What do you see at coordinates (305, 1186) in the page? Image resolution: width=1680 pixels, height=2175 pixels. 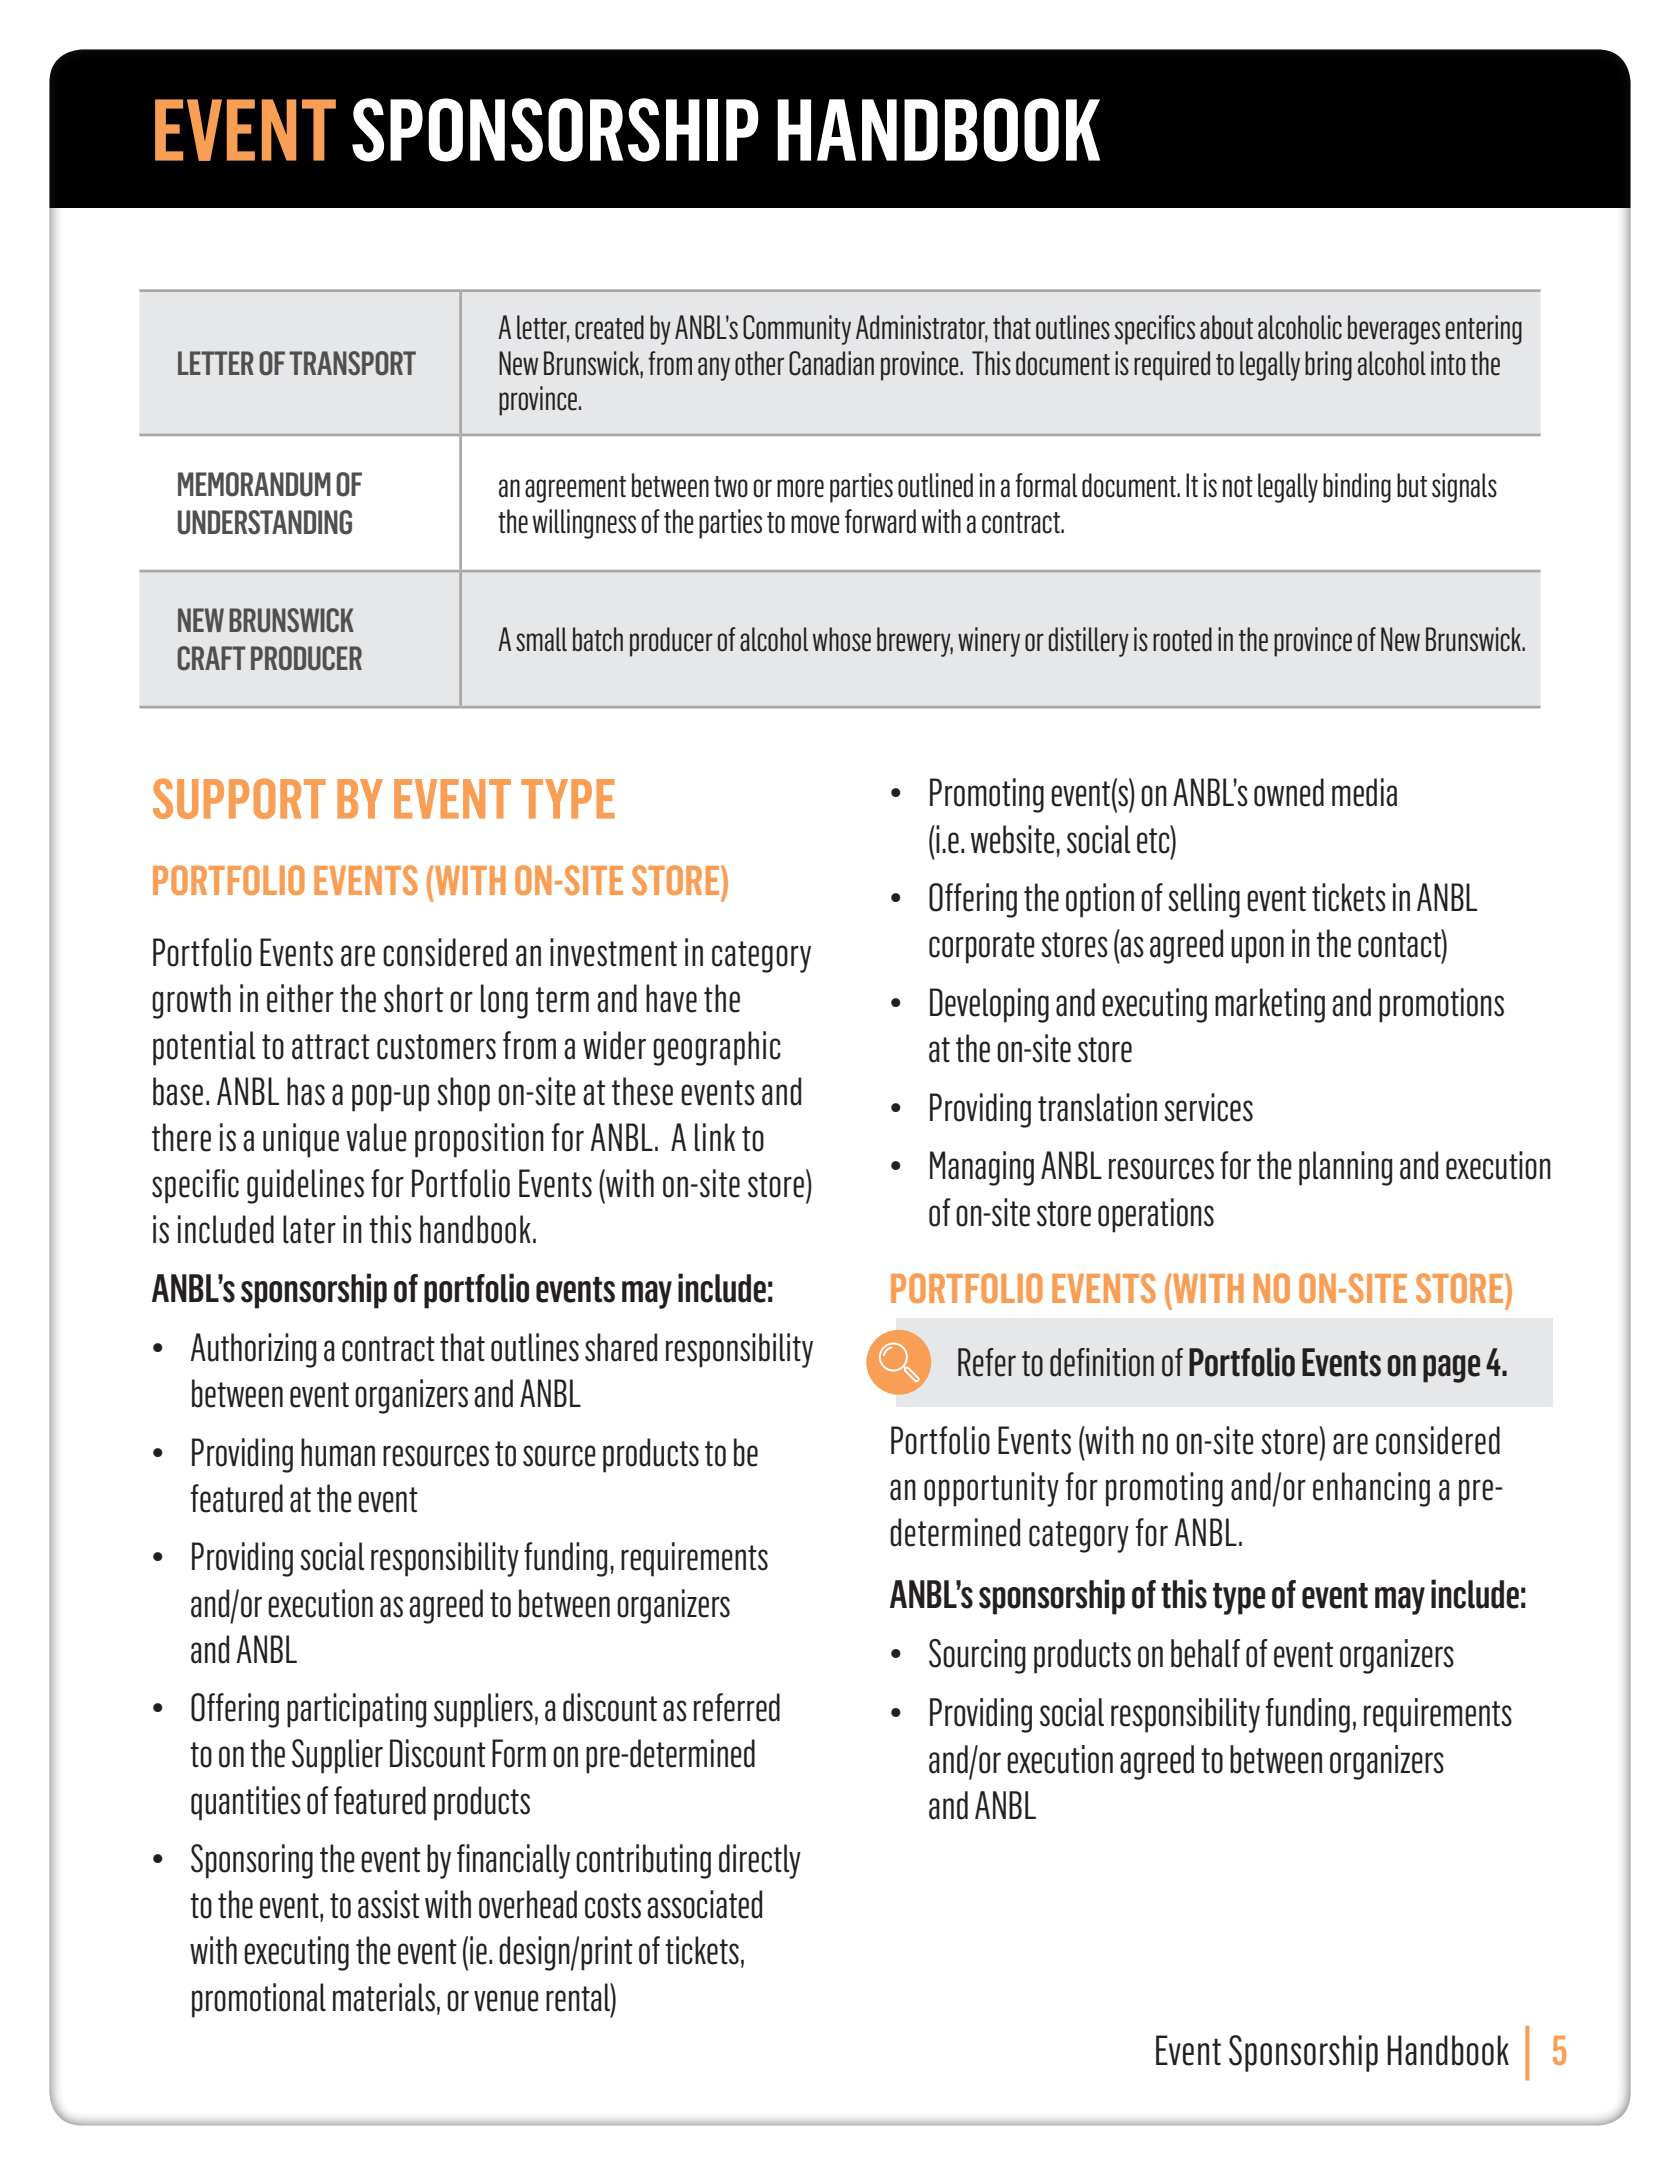 I see `guidelines` at bounding box center [305, 1186].
